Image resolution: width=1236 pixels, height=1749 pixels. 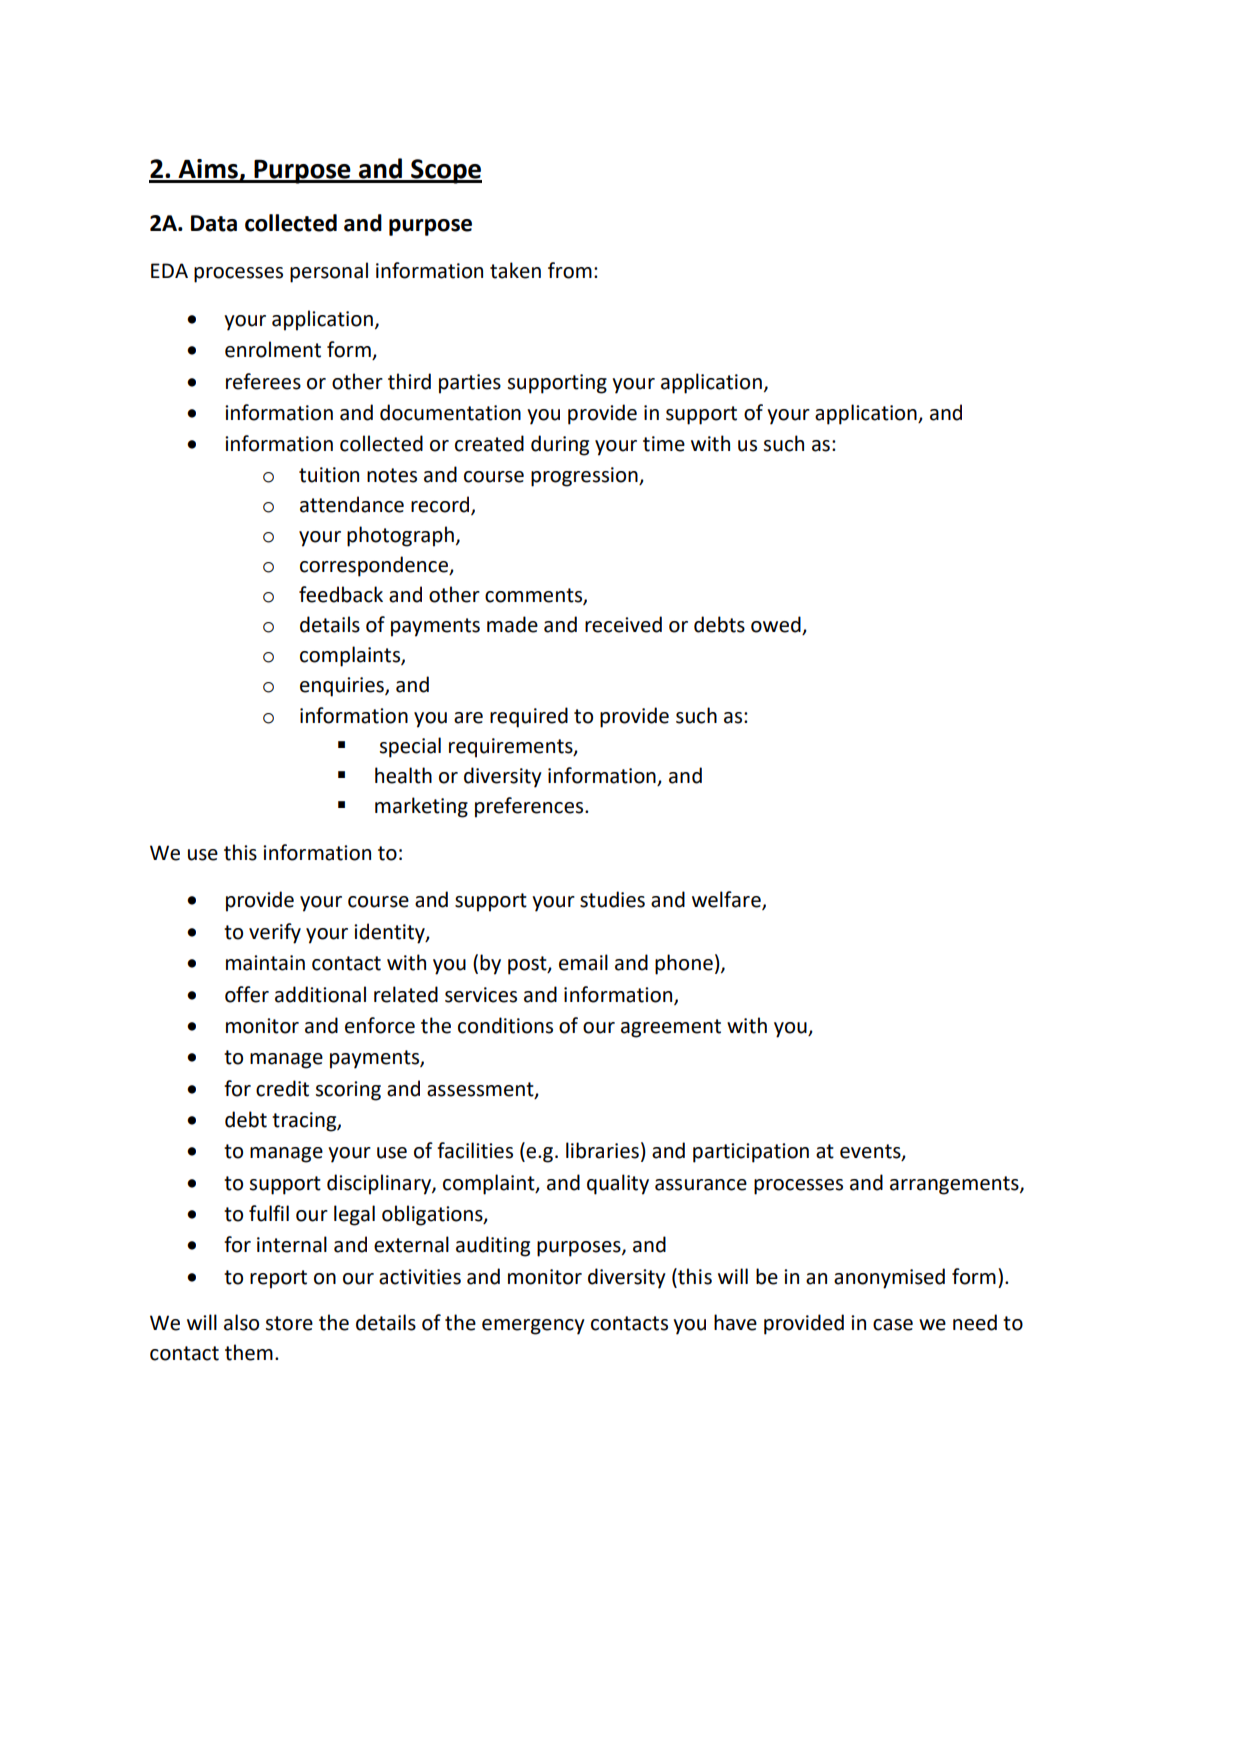 I want to click on Data, so click(x=214, y=223).
